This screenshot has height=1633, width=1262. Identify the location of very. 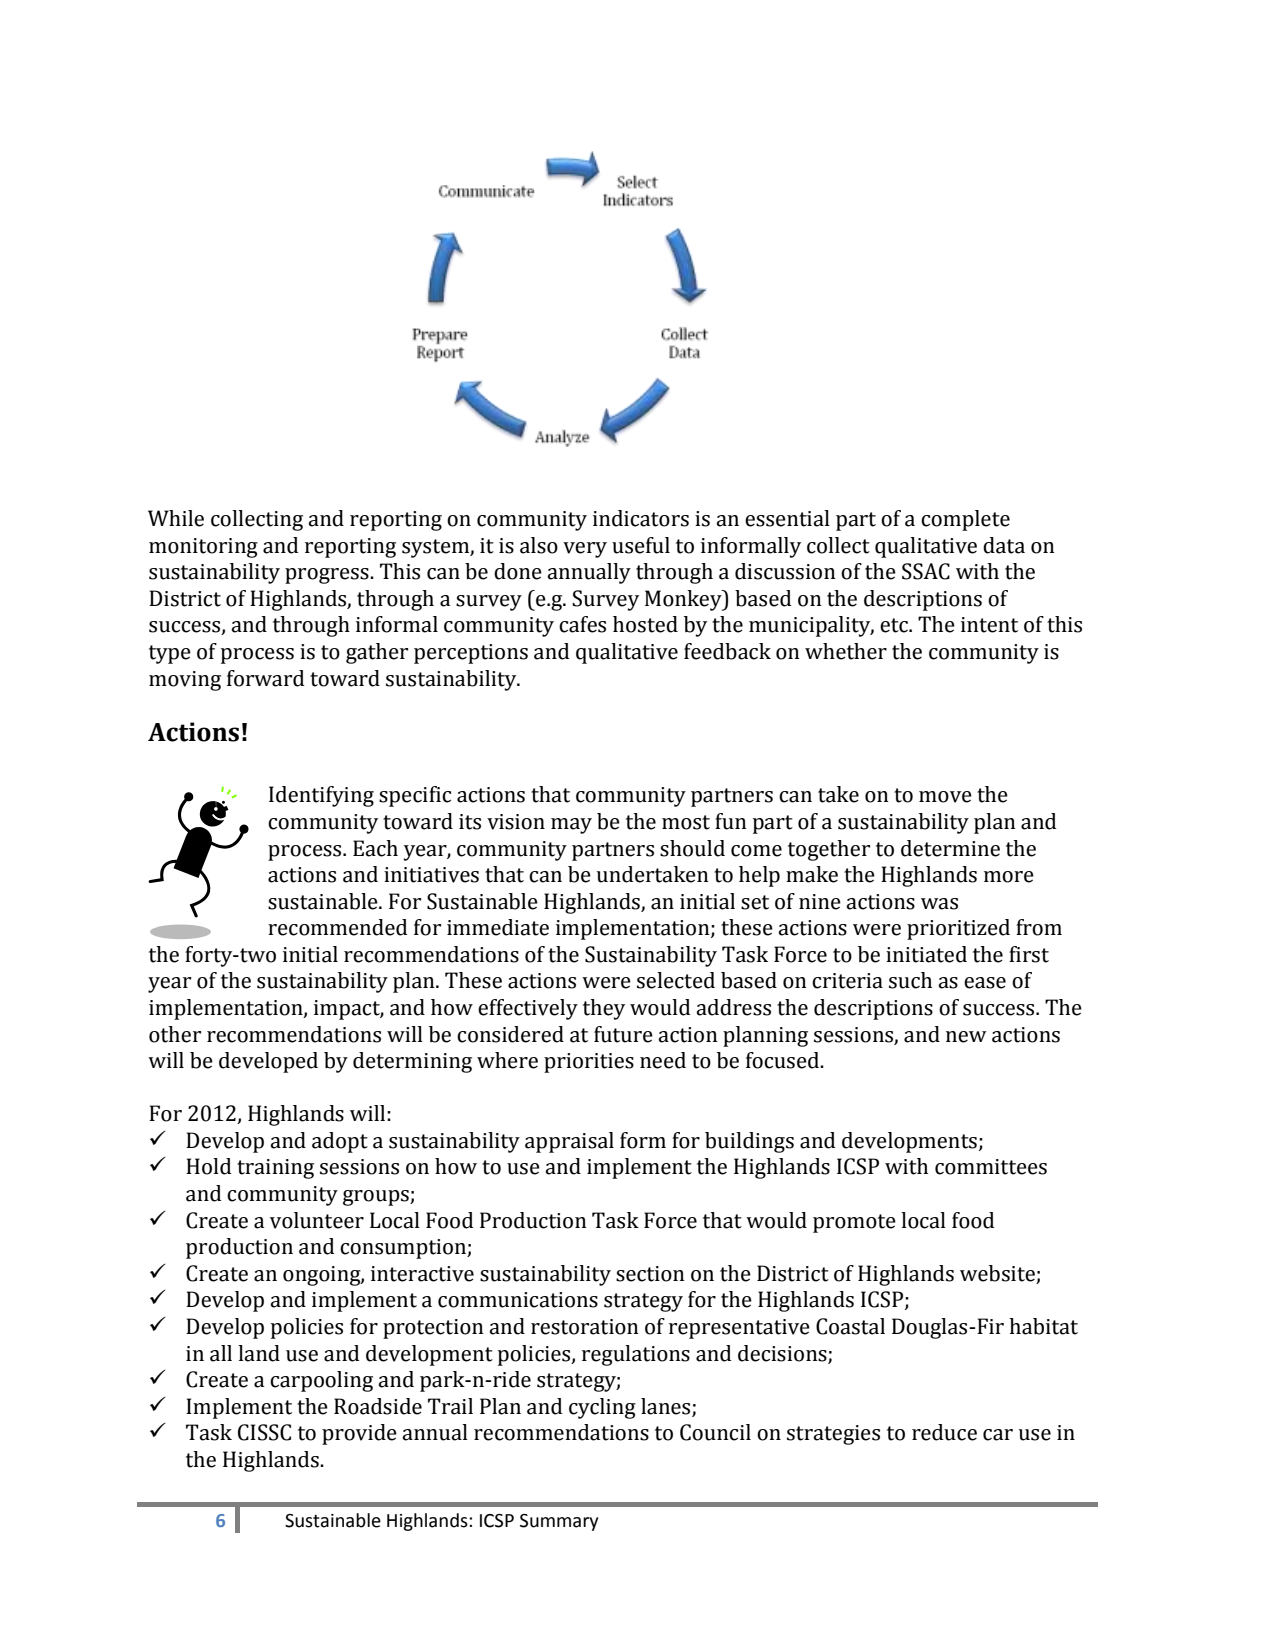
(585, 550).
